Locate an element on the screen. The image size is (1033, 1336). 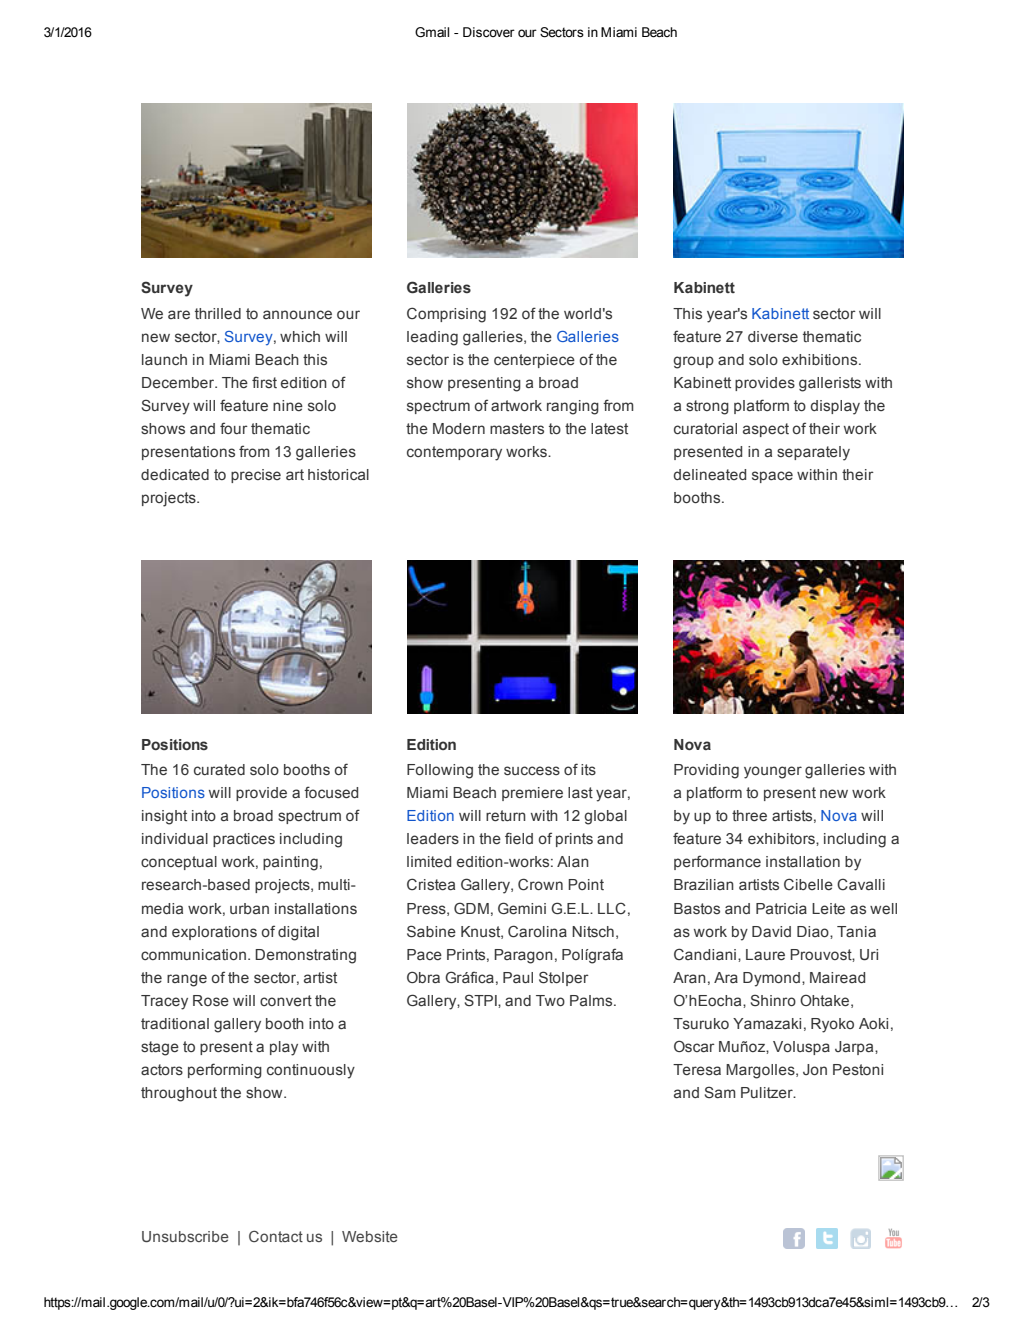
field is located at coordinates (519, 838).
